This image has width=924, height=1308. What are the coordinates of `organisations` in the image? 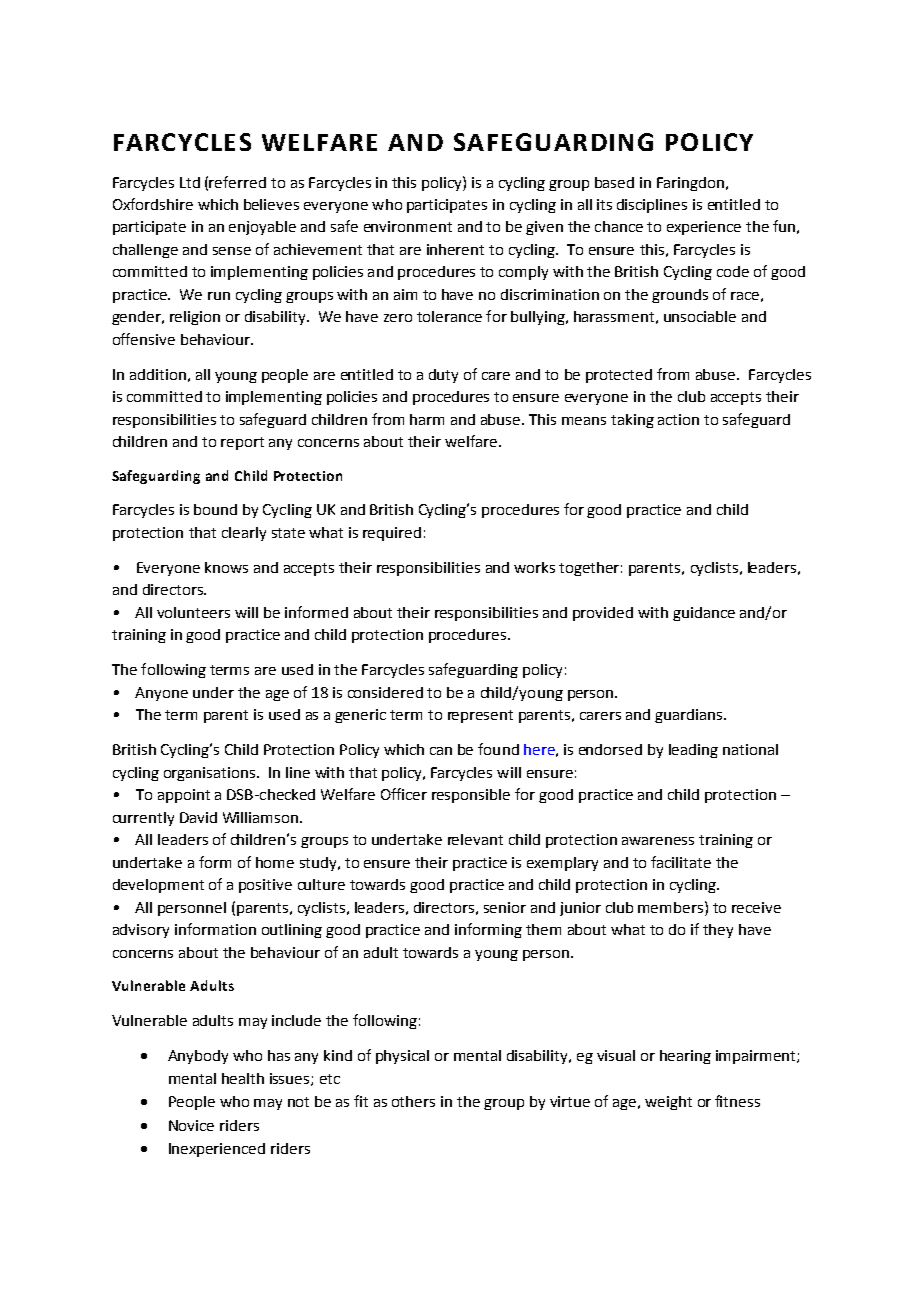 It's located at (211, 774).
